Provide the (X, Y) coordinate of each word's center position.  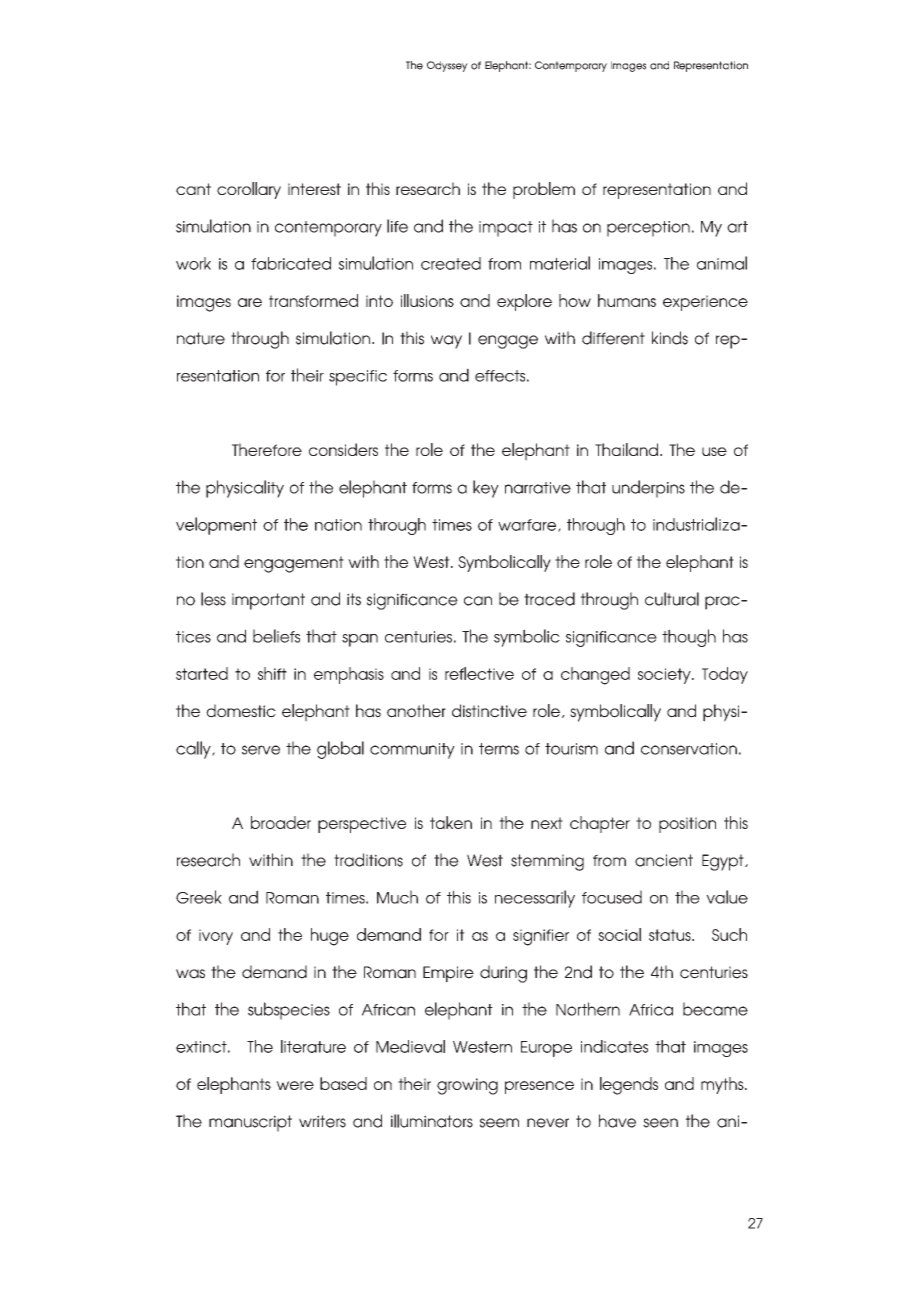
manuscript (250, 1123)
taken (451, 822)
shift (272, 673)
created (451, 263)
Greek (199, 897)
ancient (664, 860)
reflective (479, 673)
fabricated (291, 263)
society (665, 676)
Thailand (626, 449)
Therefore (267, 449)
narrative (538, 488)
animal (722, 263)
